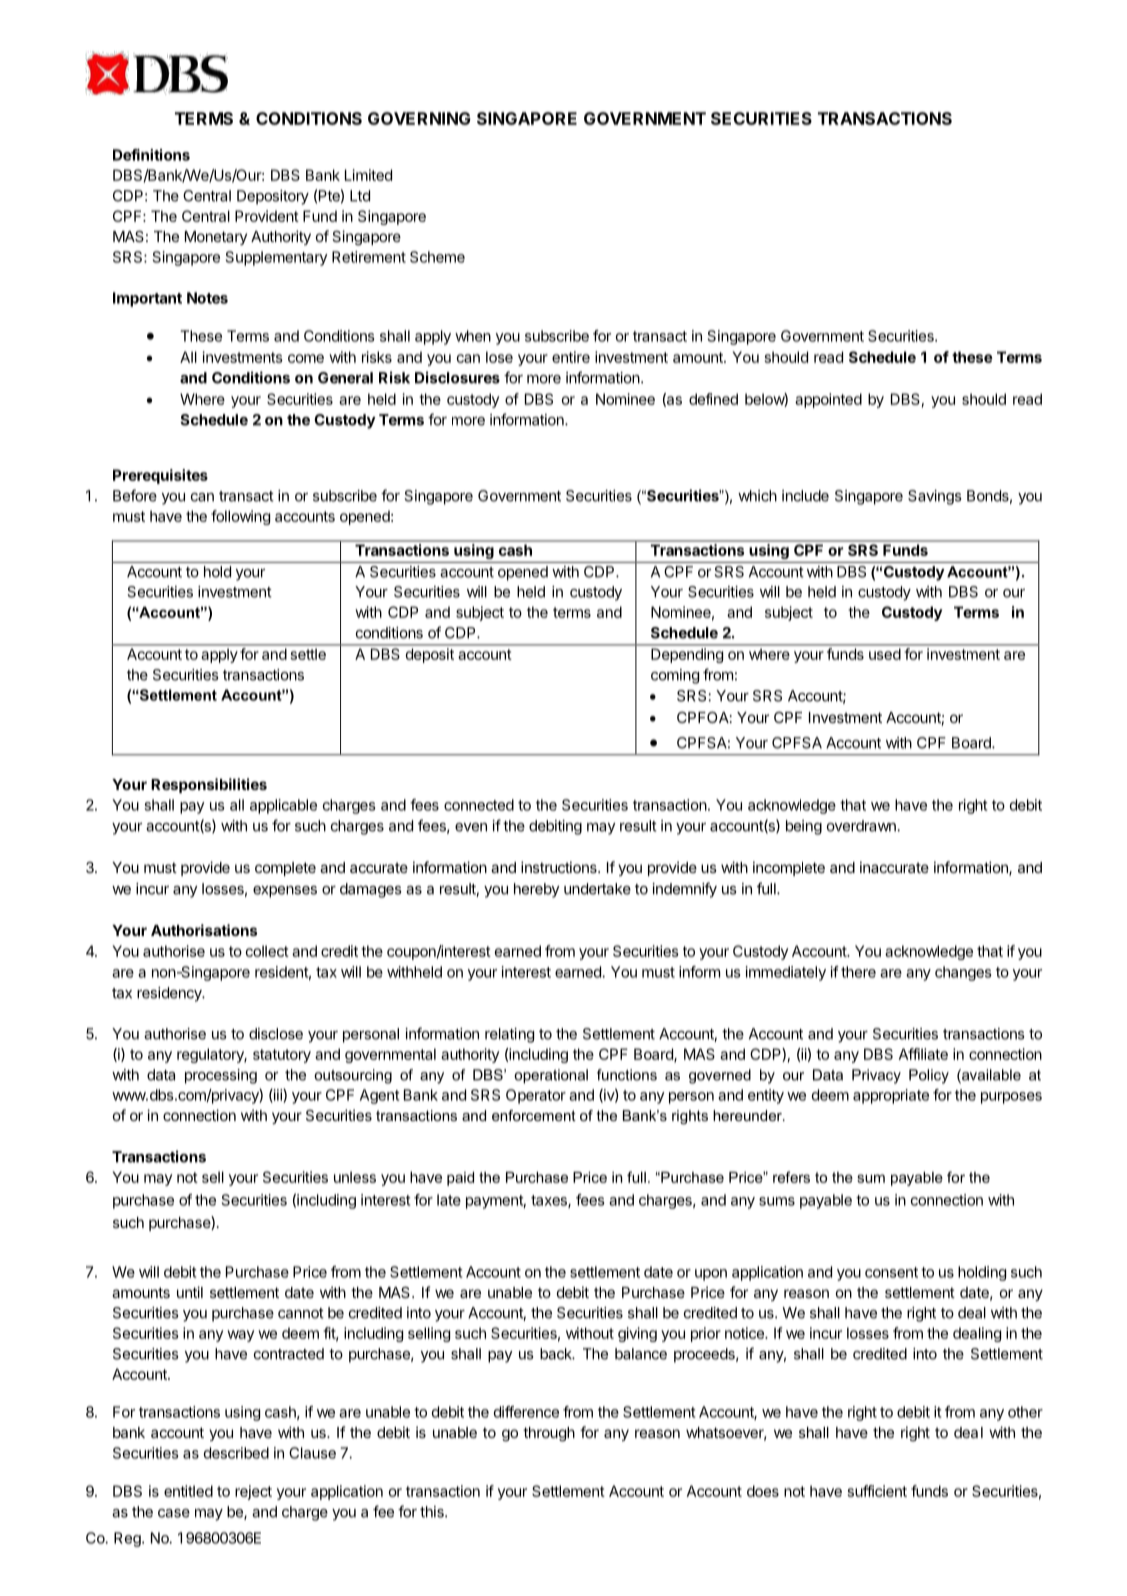  What do you see at coordinates (151, 155) in the screenshot?
I see `Definitions` at bounding box center [151, 155].
